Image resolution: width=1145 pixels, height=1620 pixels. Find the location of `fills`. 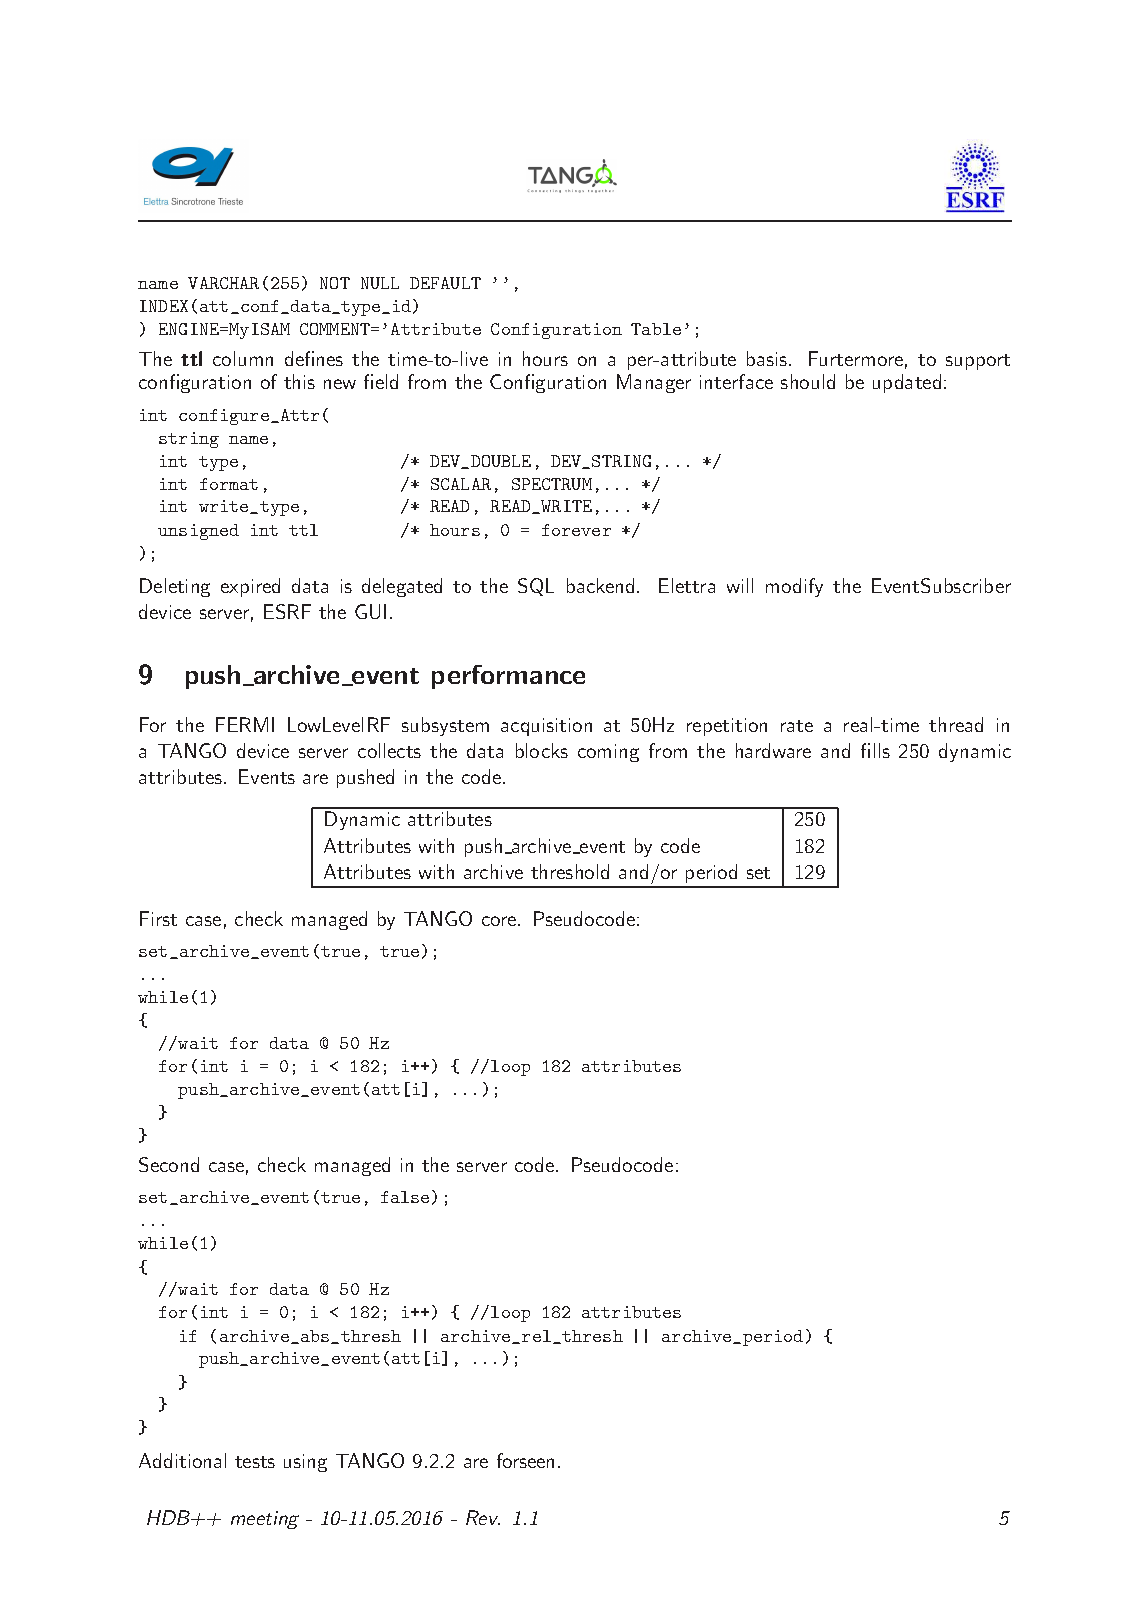

fills is located at coordinates (875, 750).
